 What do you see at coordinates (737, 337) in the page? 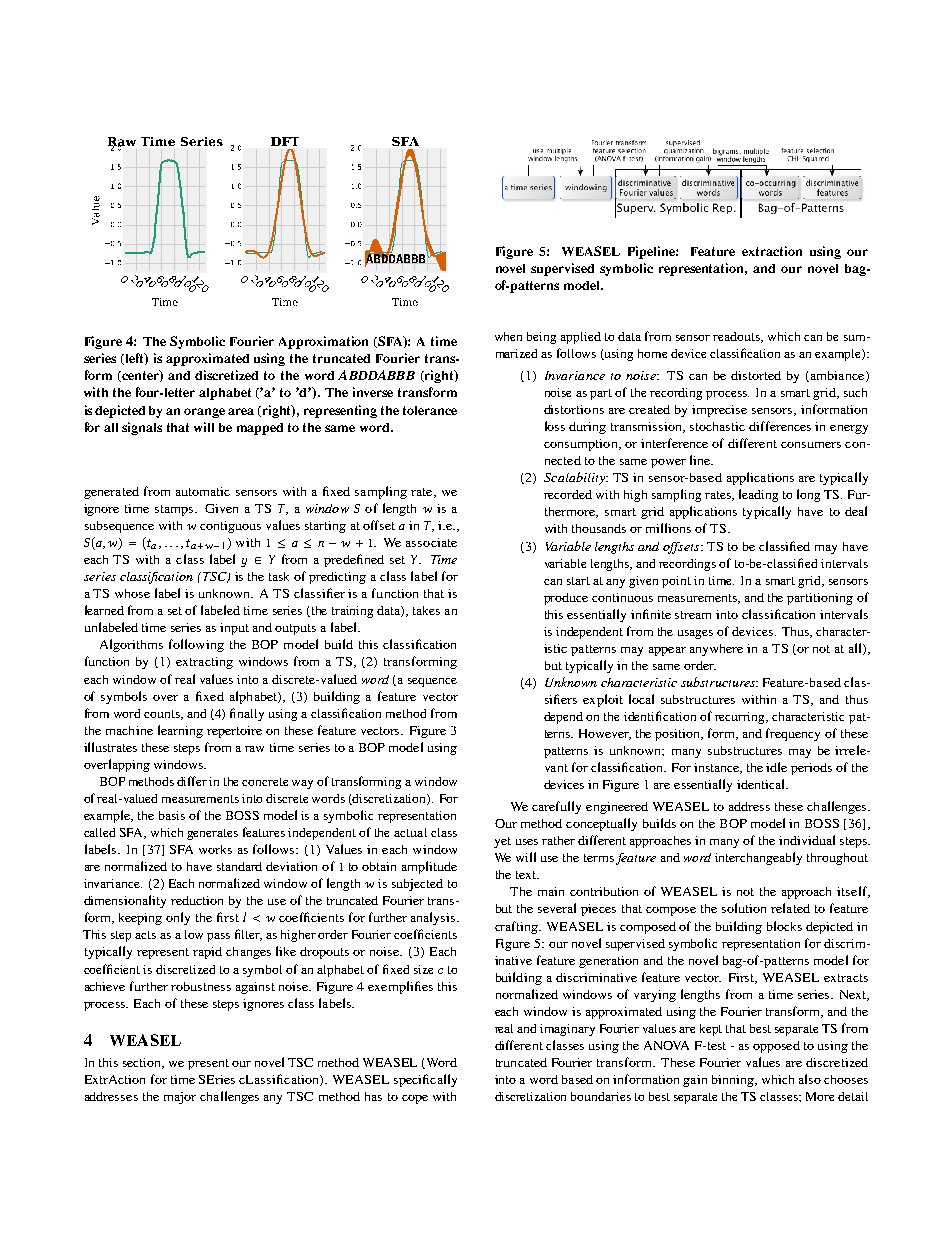
I see `readouts` at bounding box center [737, 337].
